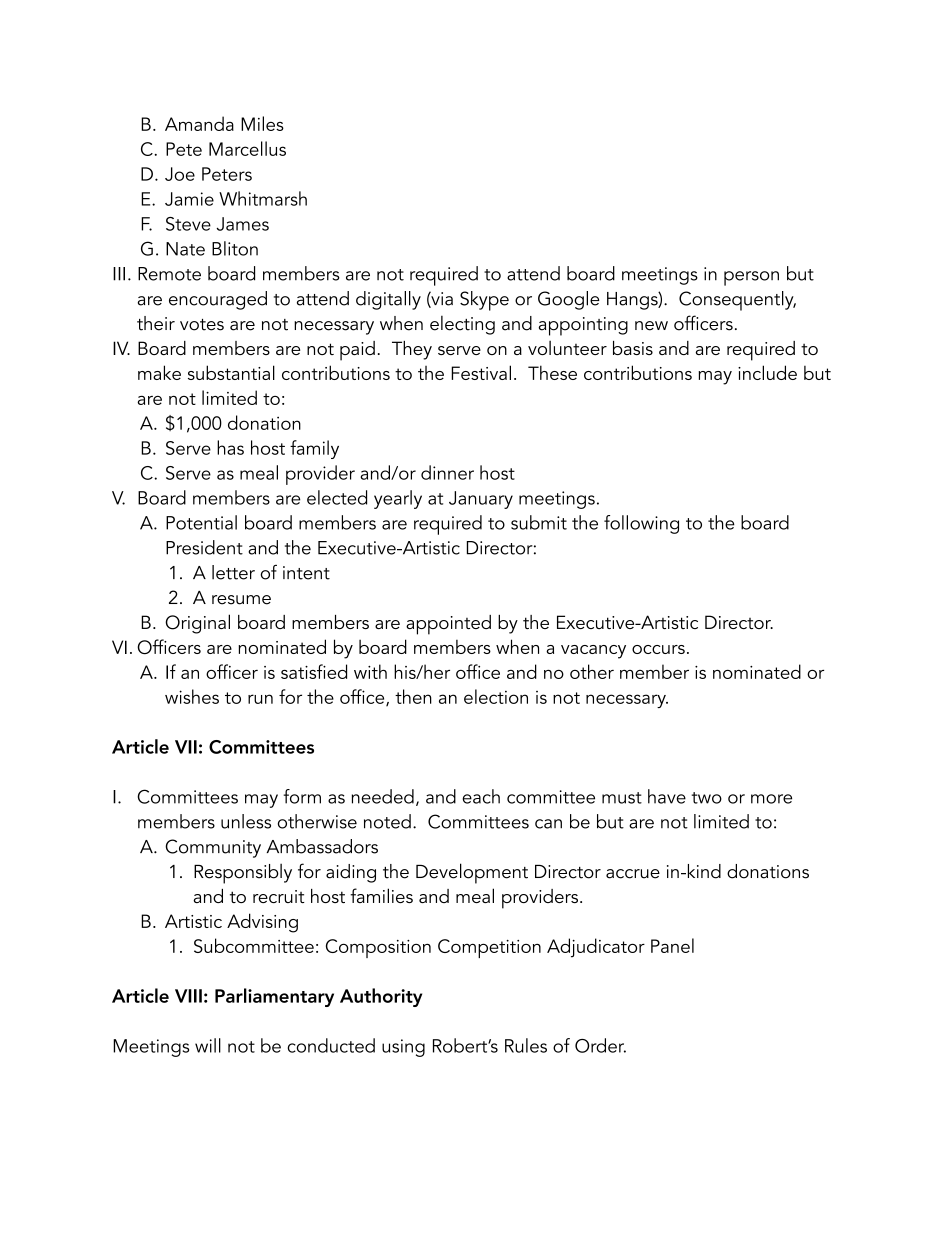 Image resolution: width=952 pixels, height=1233 pixels. What do you see at coordinates (208, 1045) in the document?
I see `will` at bounding box center [208, 1045].
